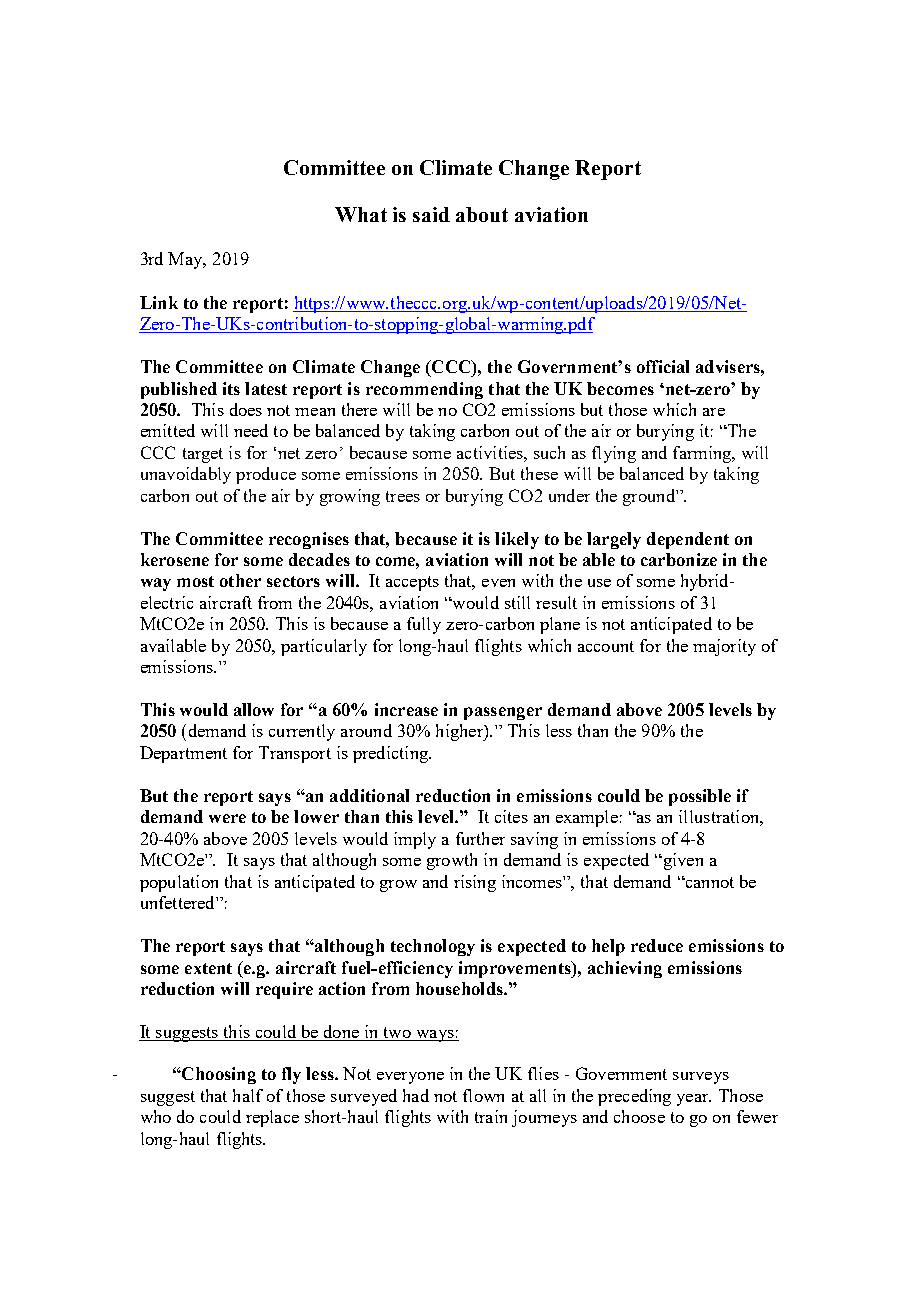 The height and width of the screenshot is (1308, 924). What do you see at coordinates (227, 818) in the screenshot?
I see `were` at bounding box center [227, 818].
